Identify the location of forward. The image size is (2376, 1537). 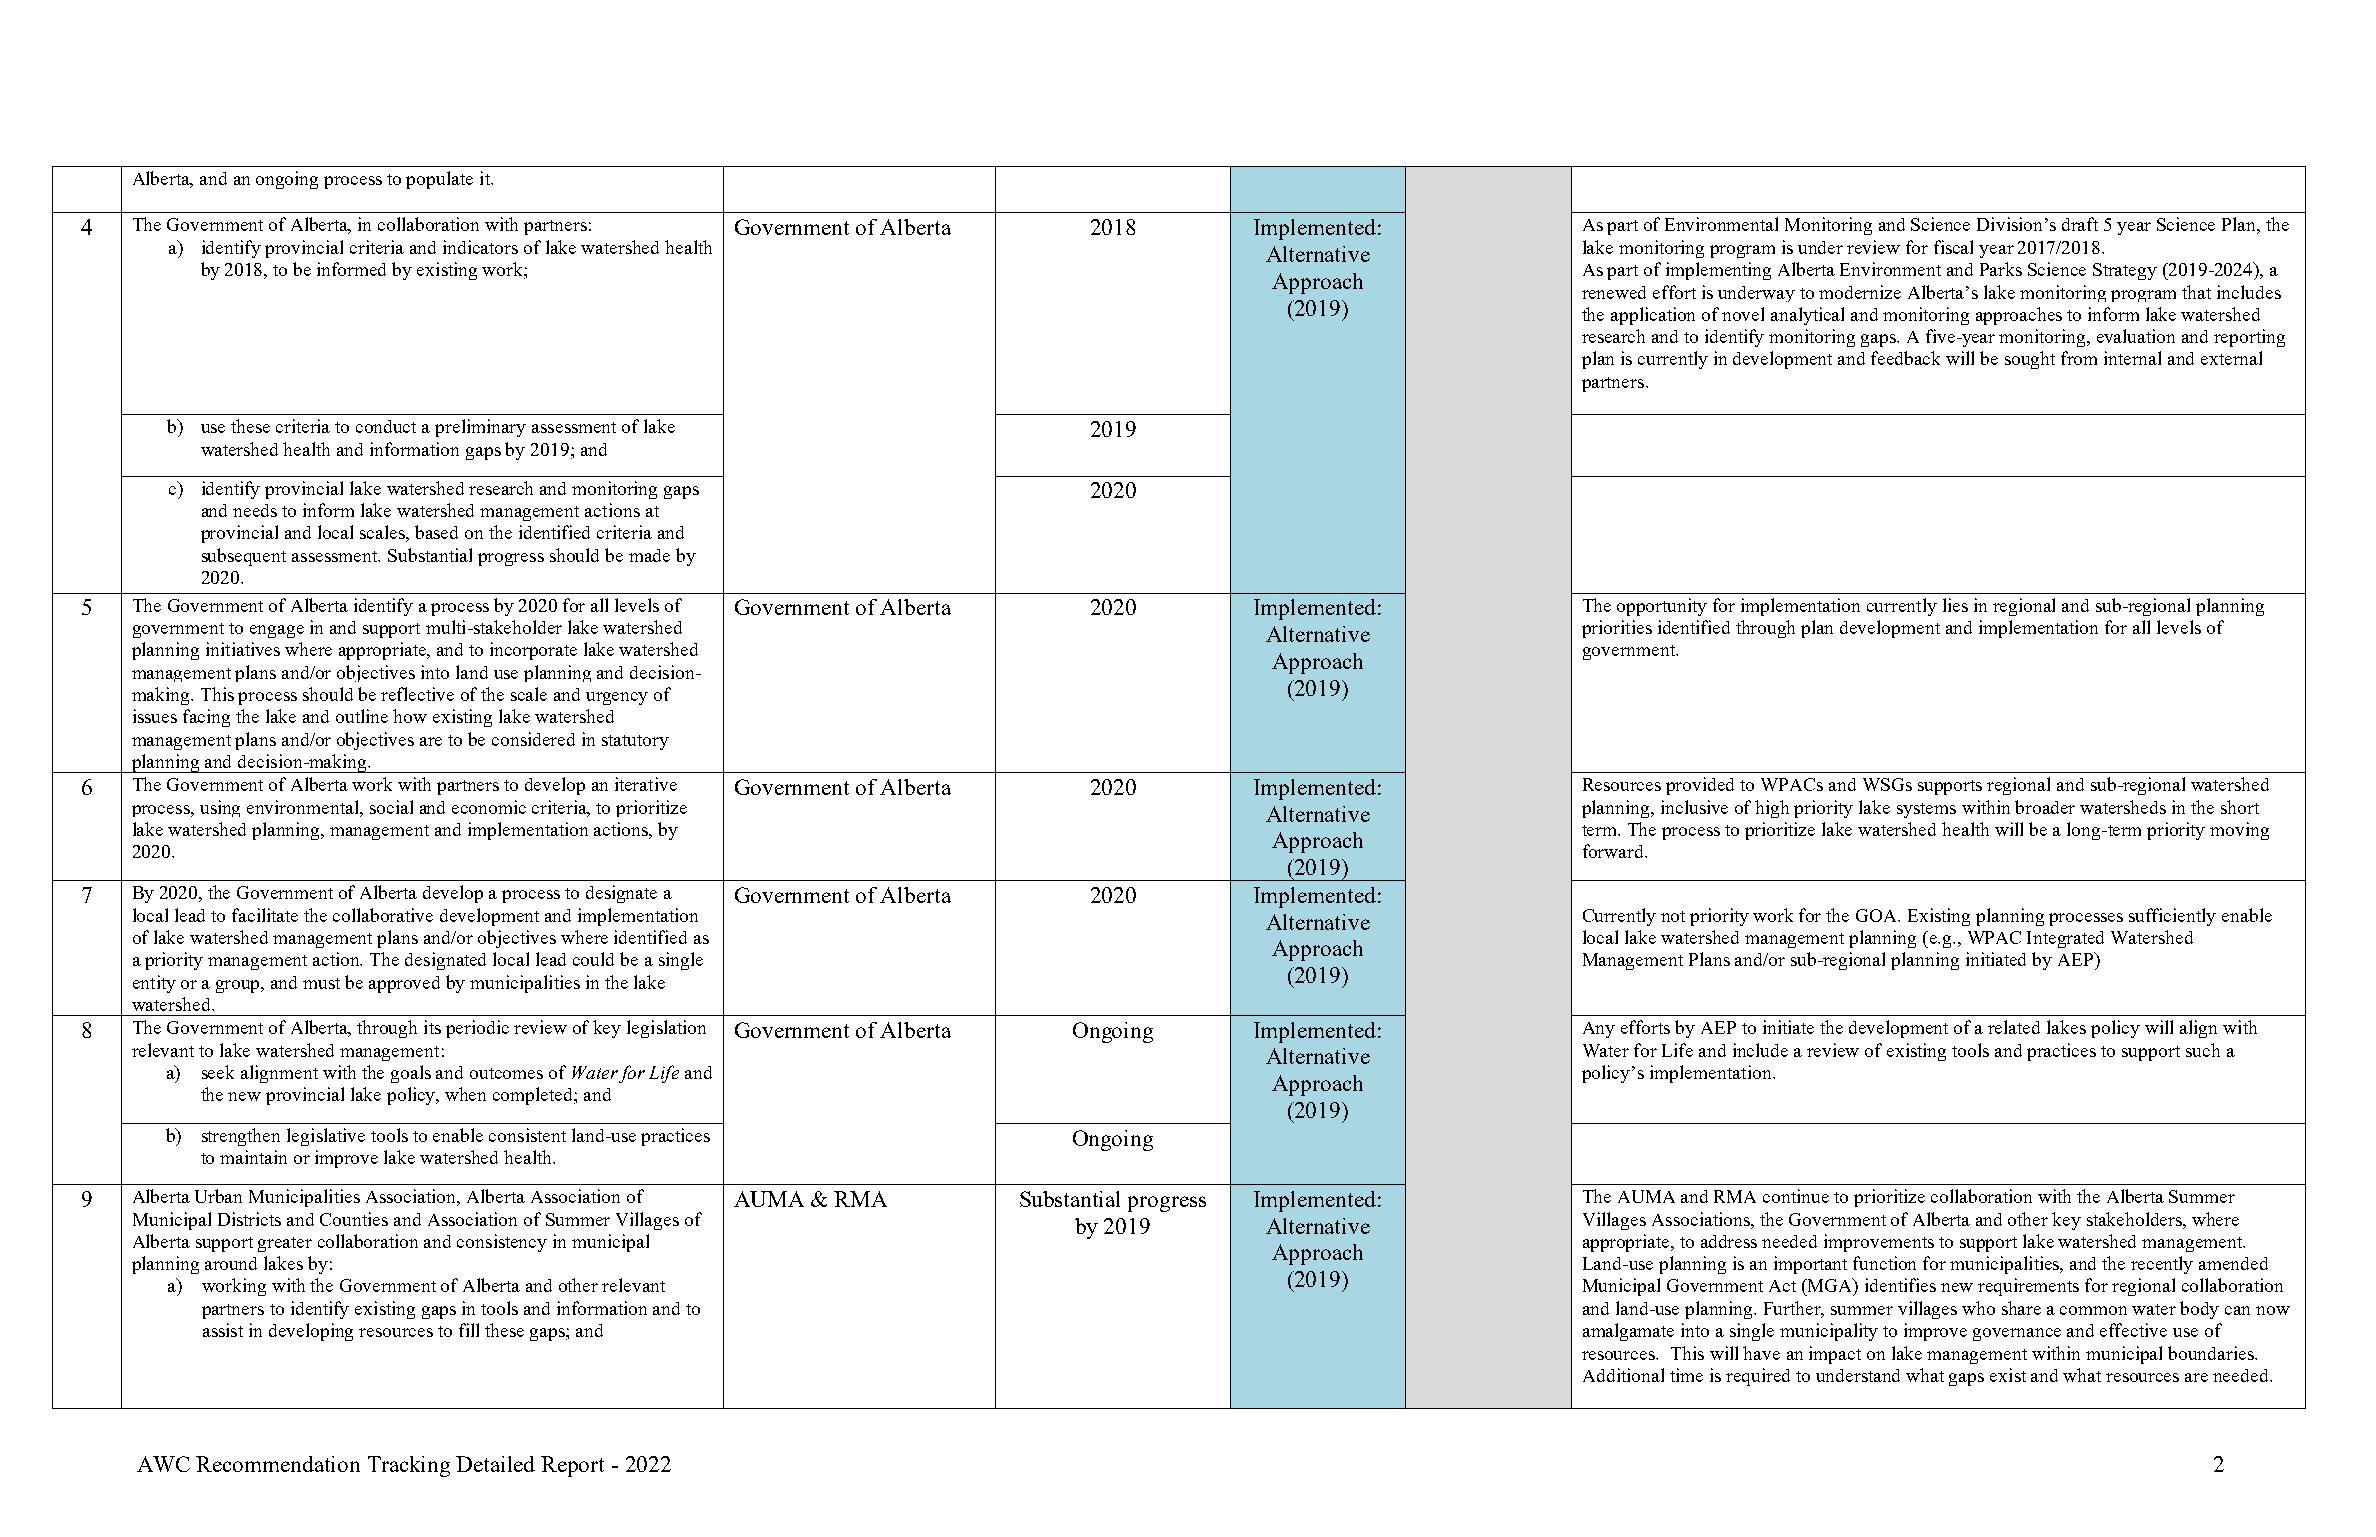
(1614, 851).
